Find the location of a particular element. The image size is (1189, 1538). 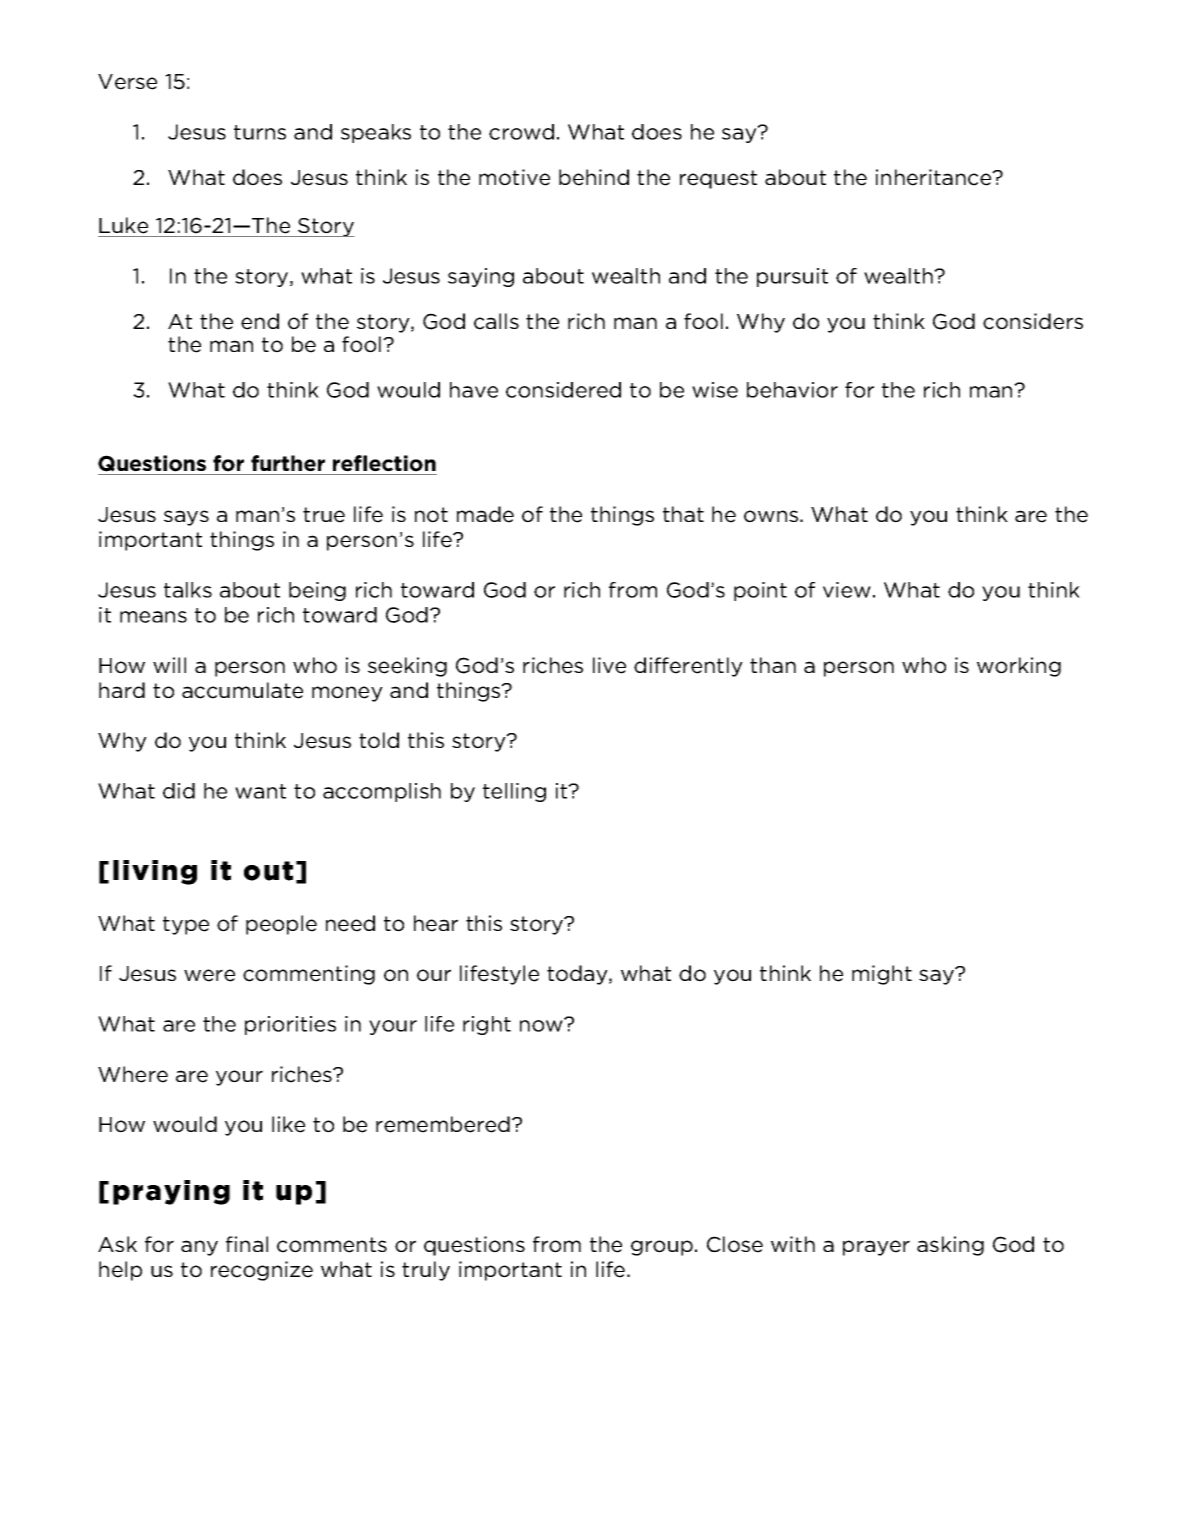

accumulate is located at coordinates (242, 690).
